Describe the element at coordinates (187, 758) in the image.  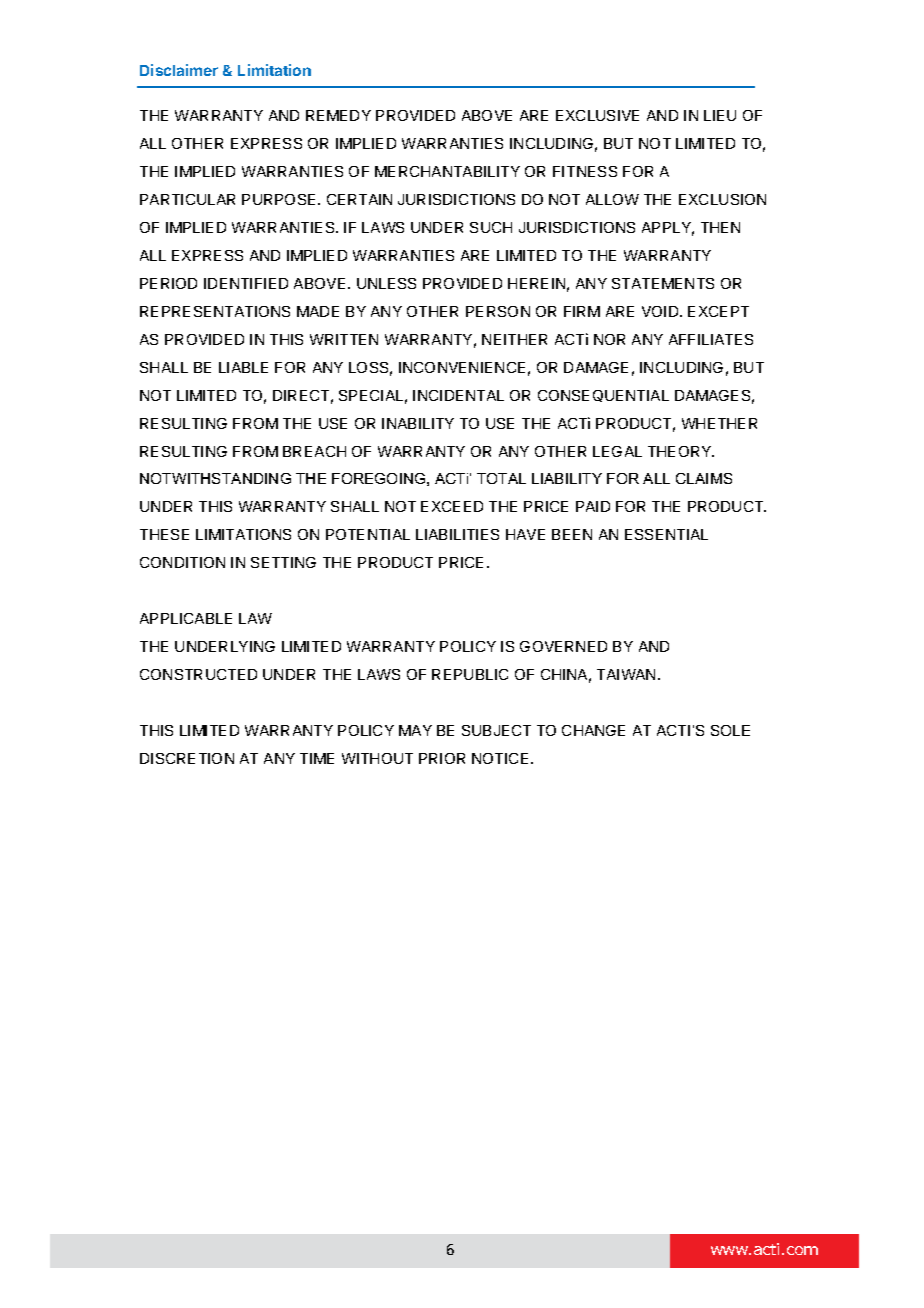
I see `DISCRETION` at that location.
